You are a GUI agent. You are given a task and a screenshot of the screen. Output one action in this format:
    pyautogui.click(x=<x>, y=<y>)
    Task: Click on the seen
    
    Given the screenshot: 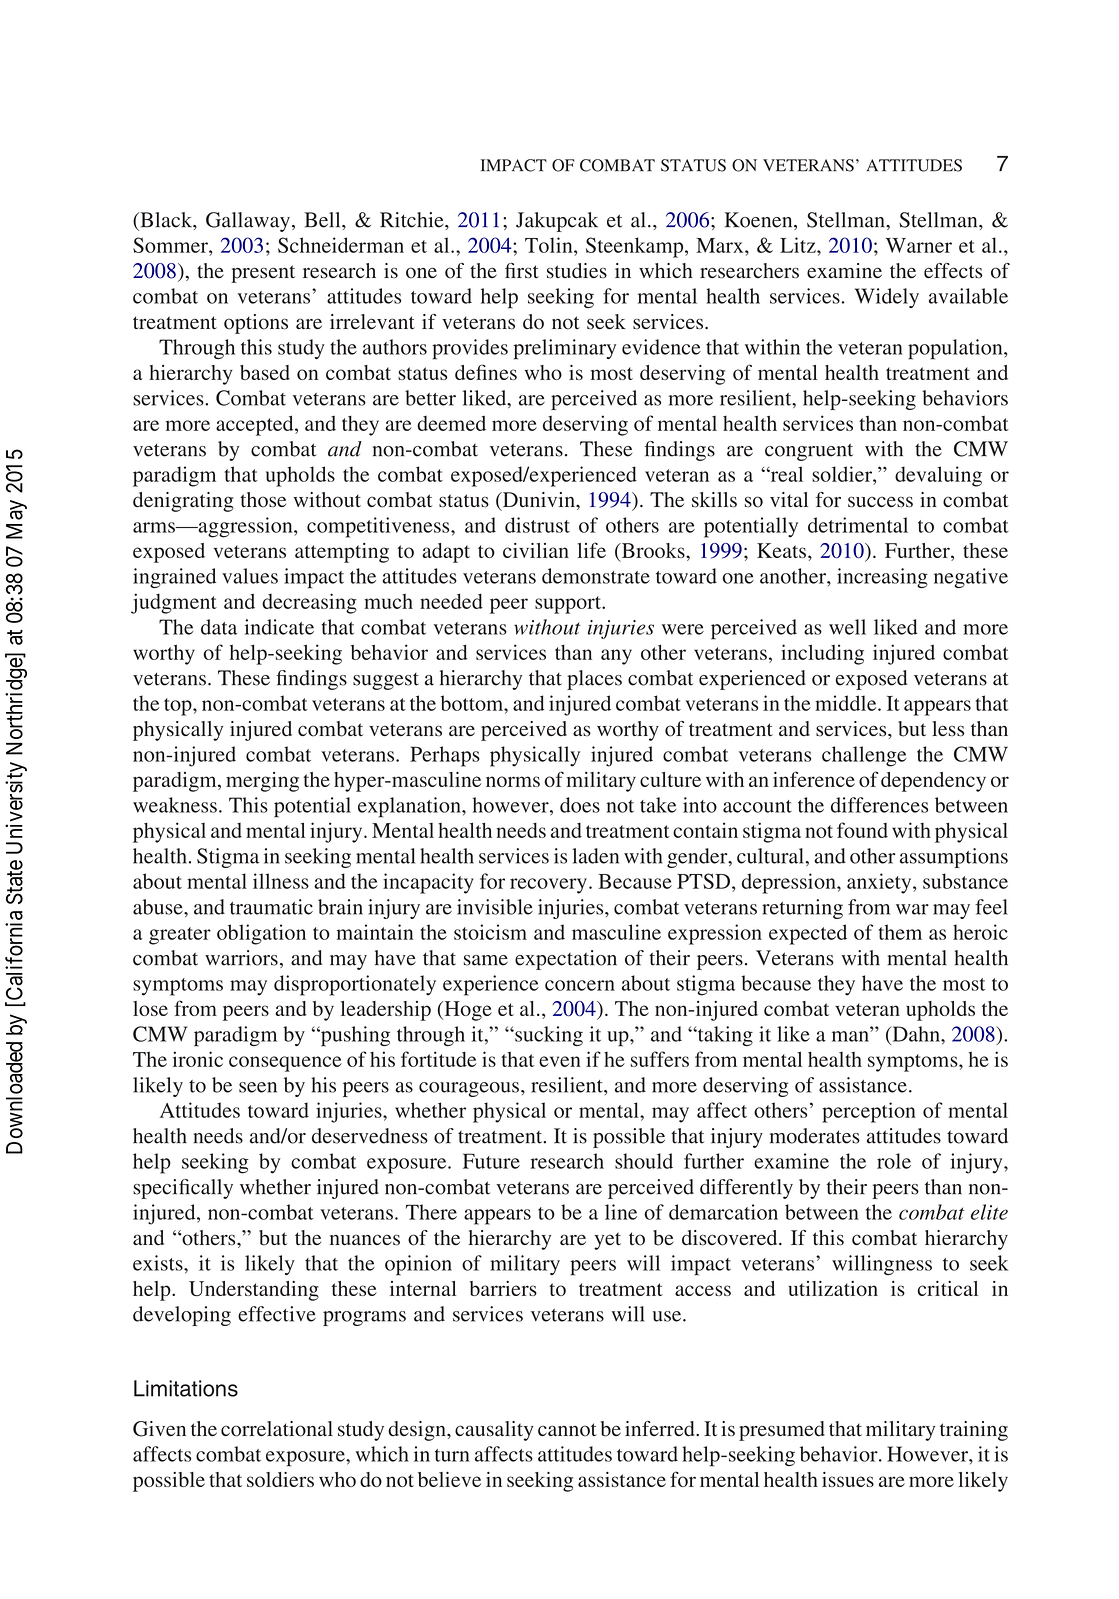 What is the action you would take?
    pyautogui.click(x=258, y=1087)
